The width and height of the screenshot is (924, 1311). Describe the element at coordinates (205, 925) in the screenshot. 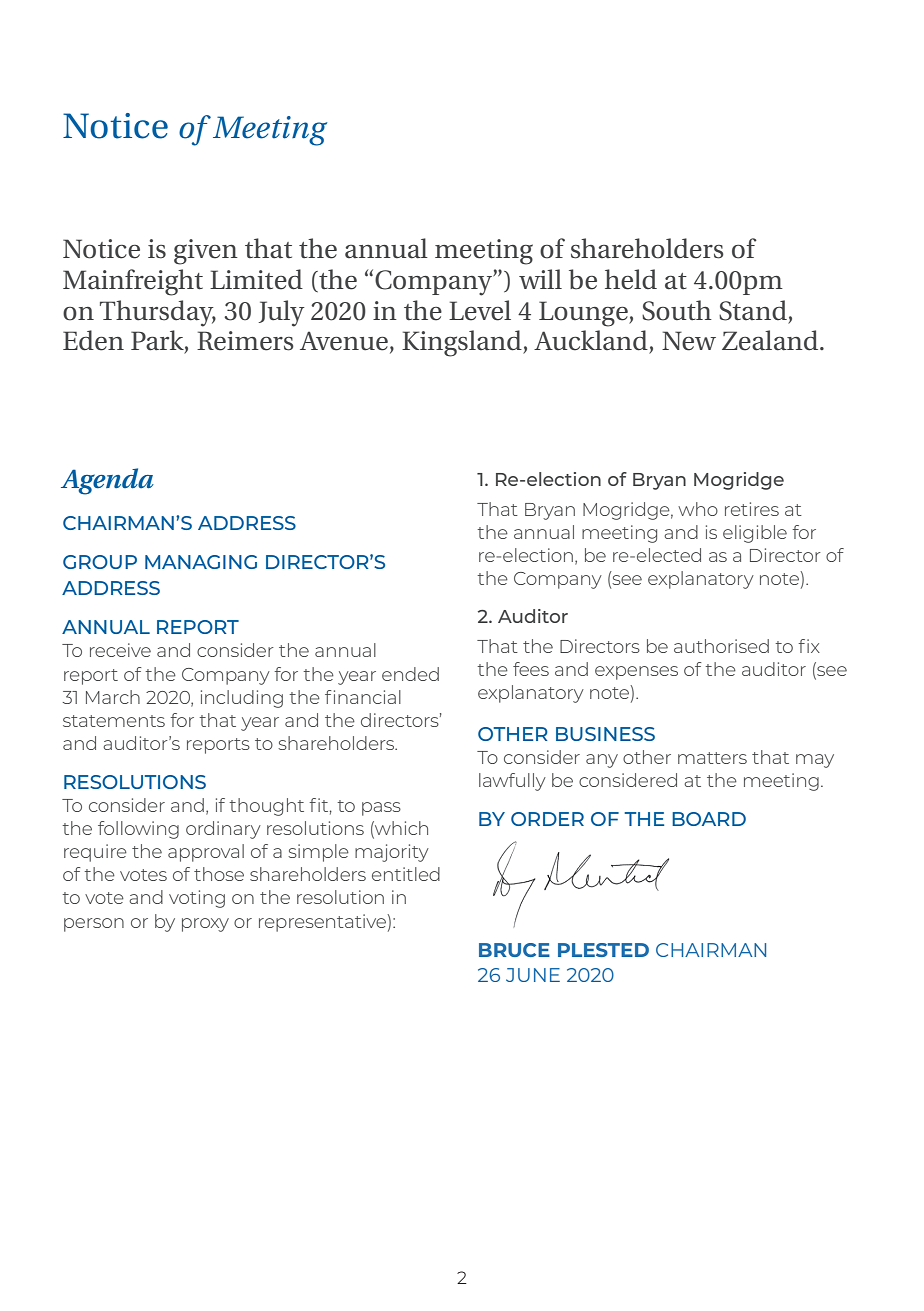

I see `proxy` at that location.
